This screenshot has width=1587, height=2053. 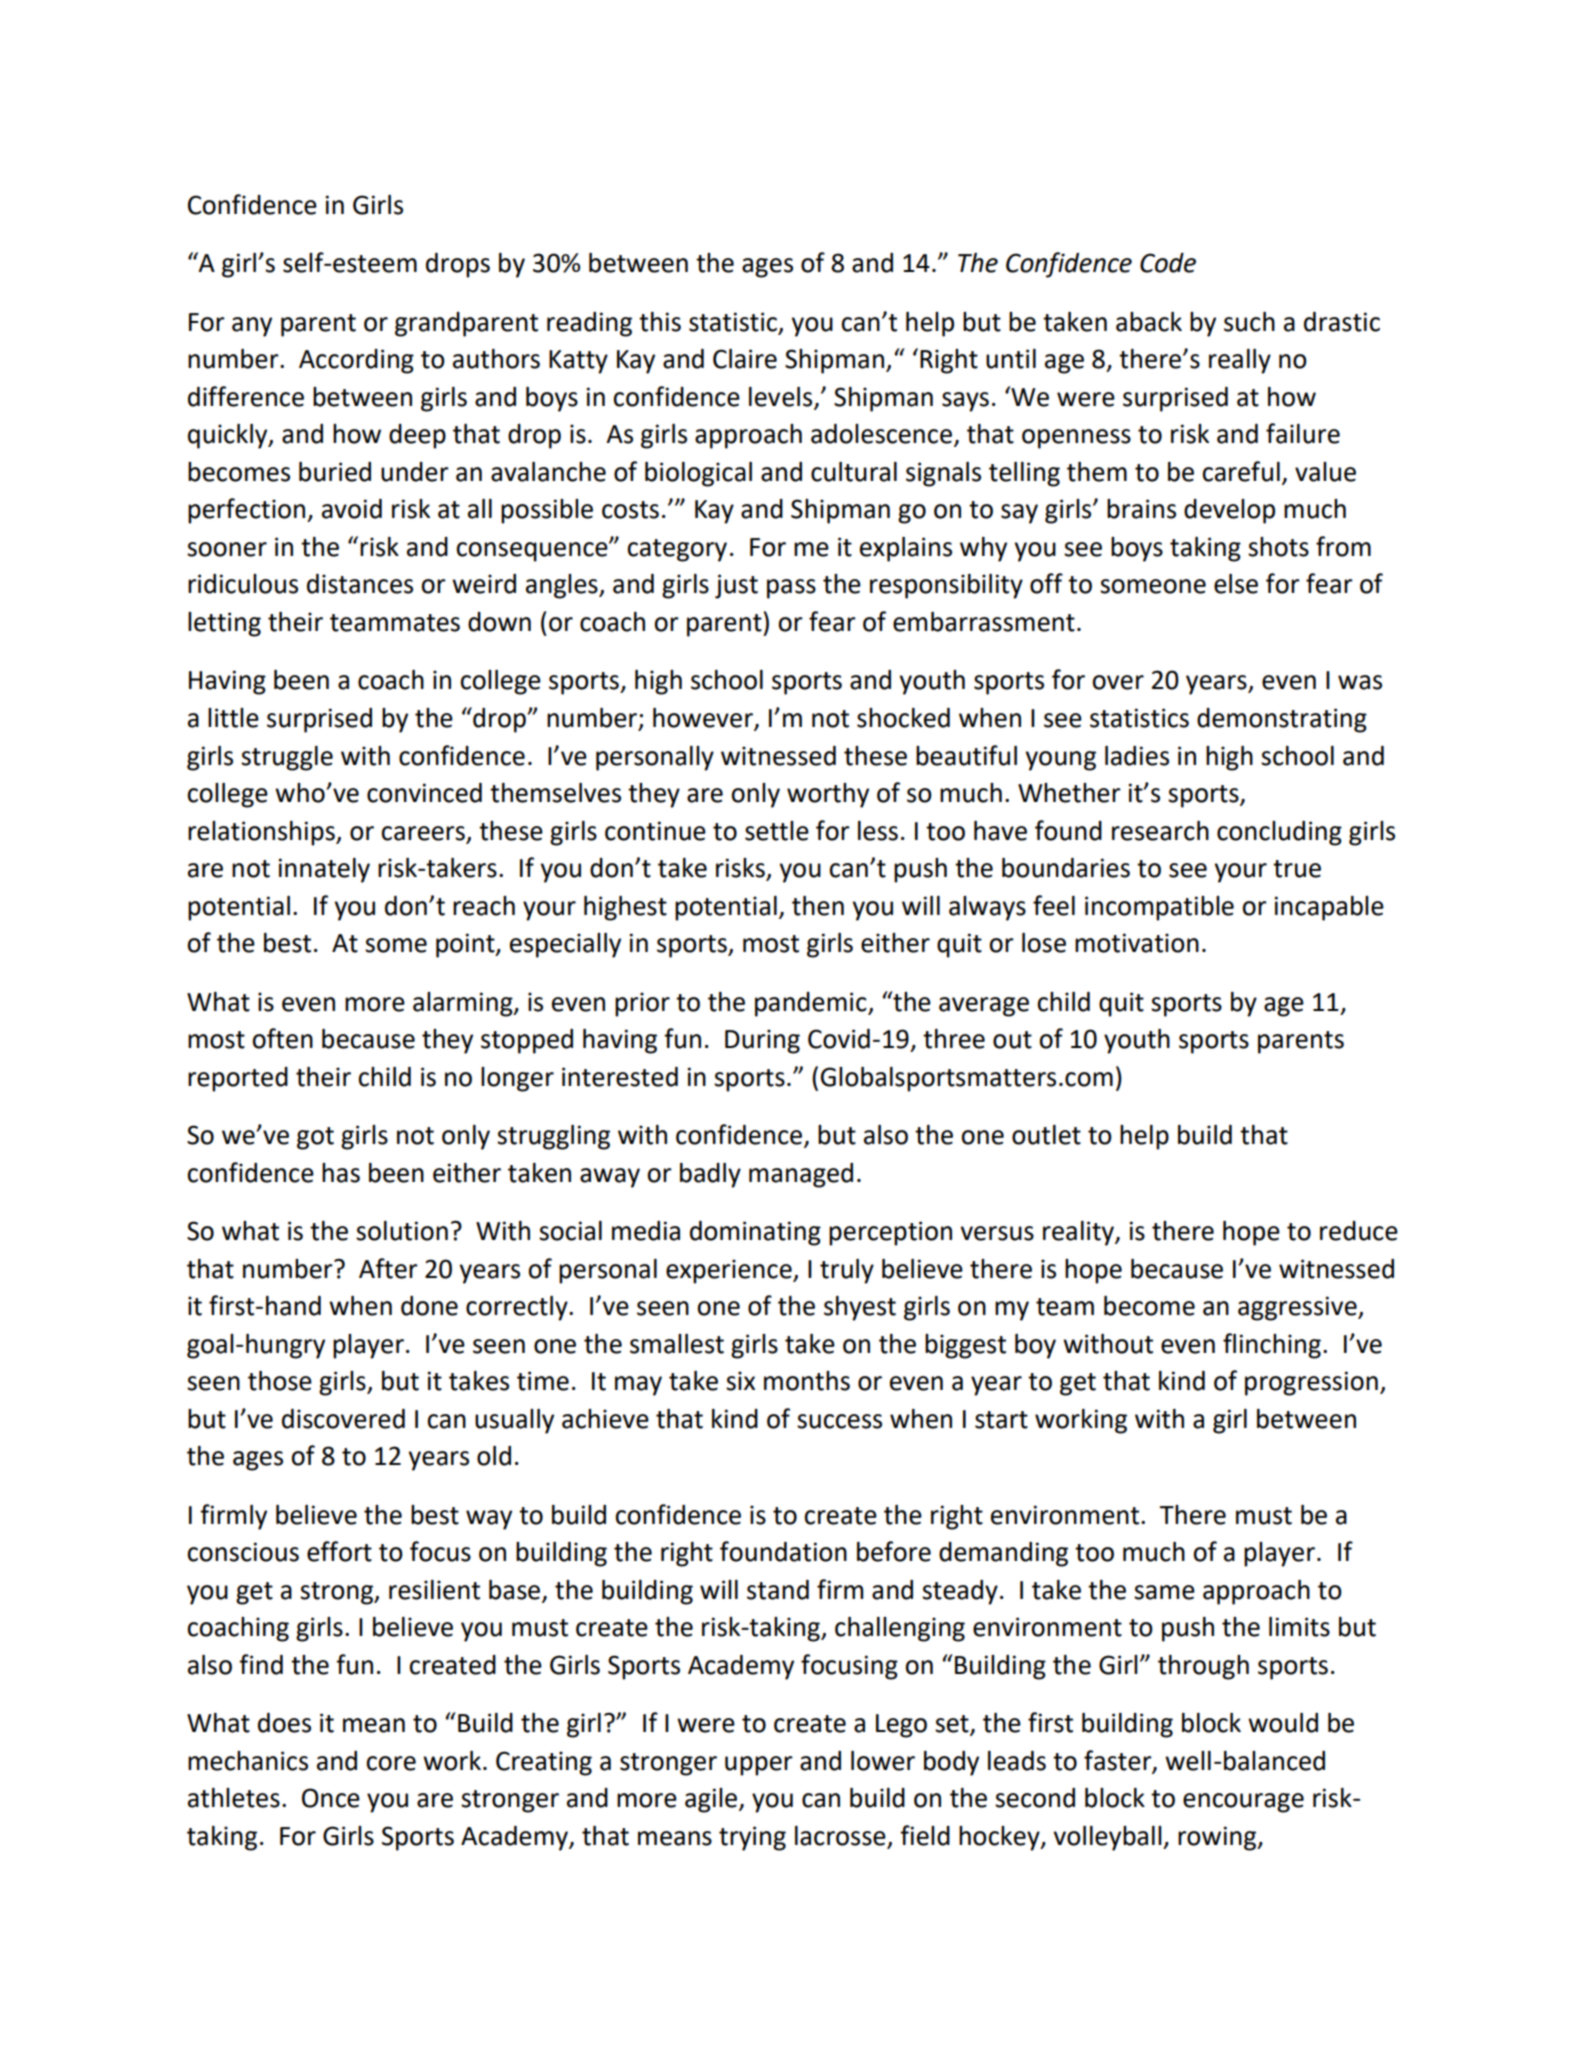 I want to click on worthy, so click(x=828, y=795).
